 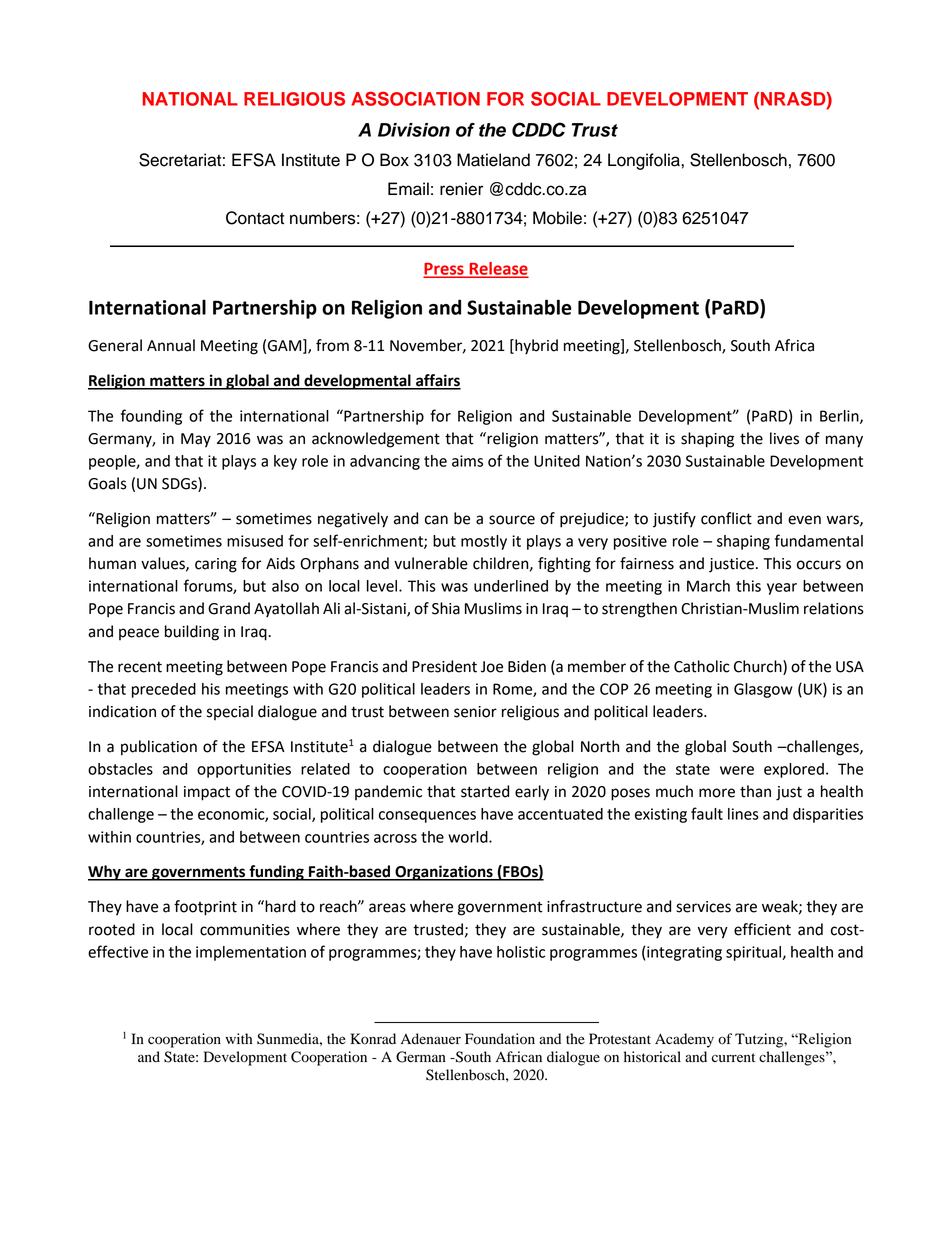 I want to click on implementation, so click(x=251, y=953).
